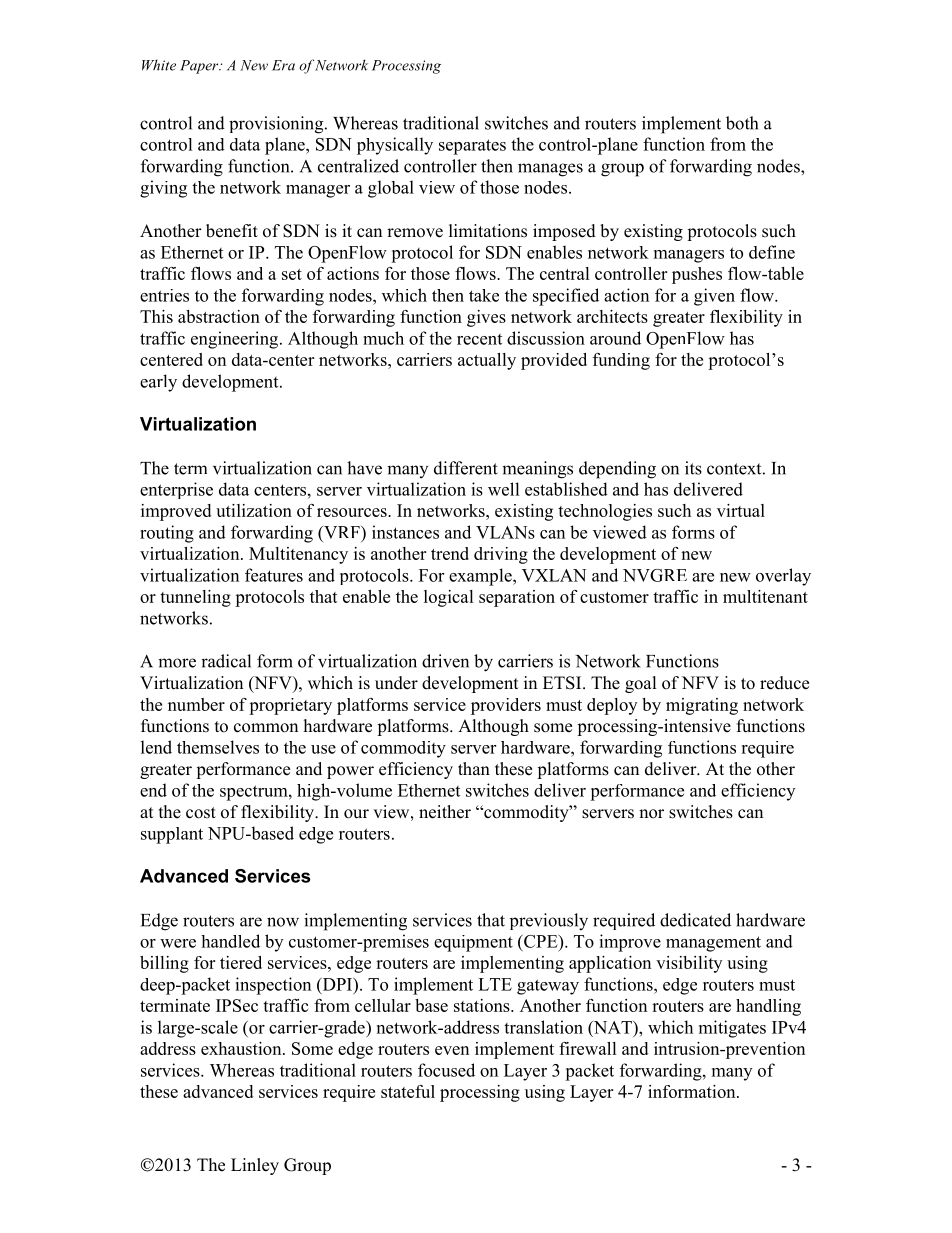  I want to click on Paper, so click(200, 67).
